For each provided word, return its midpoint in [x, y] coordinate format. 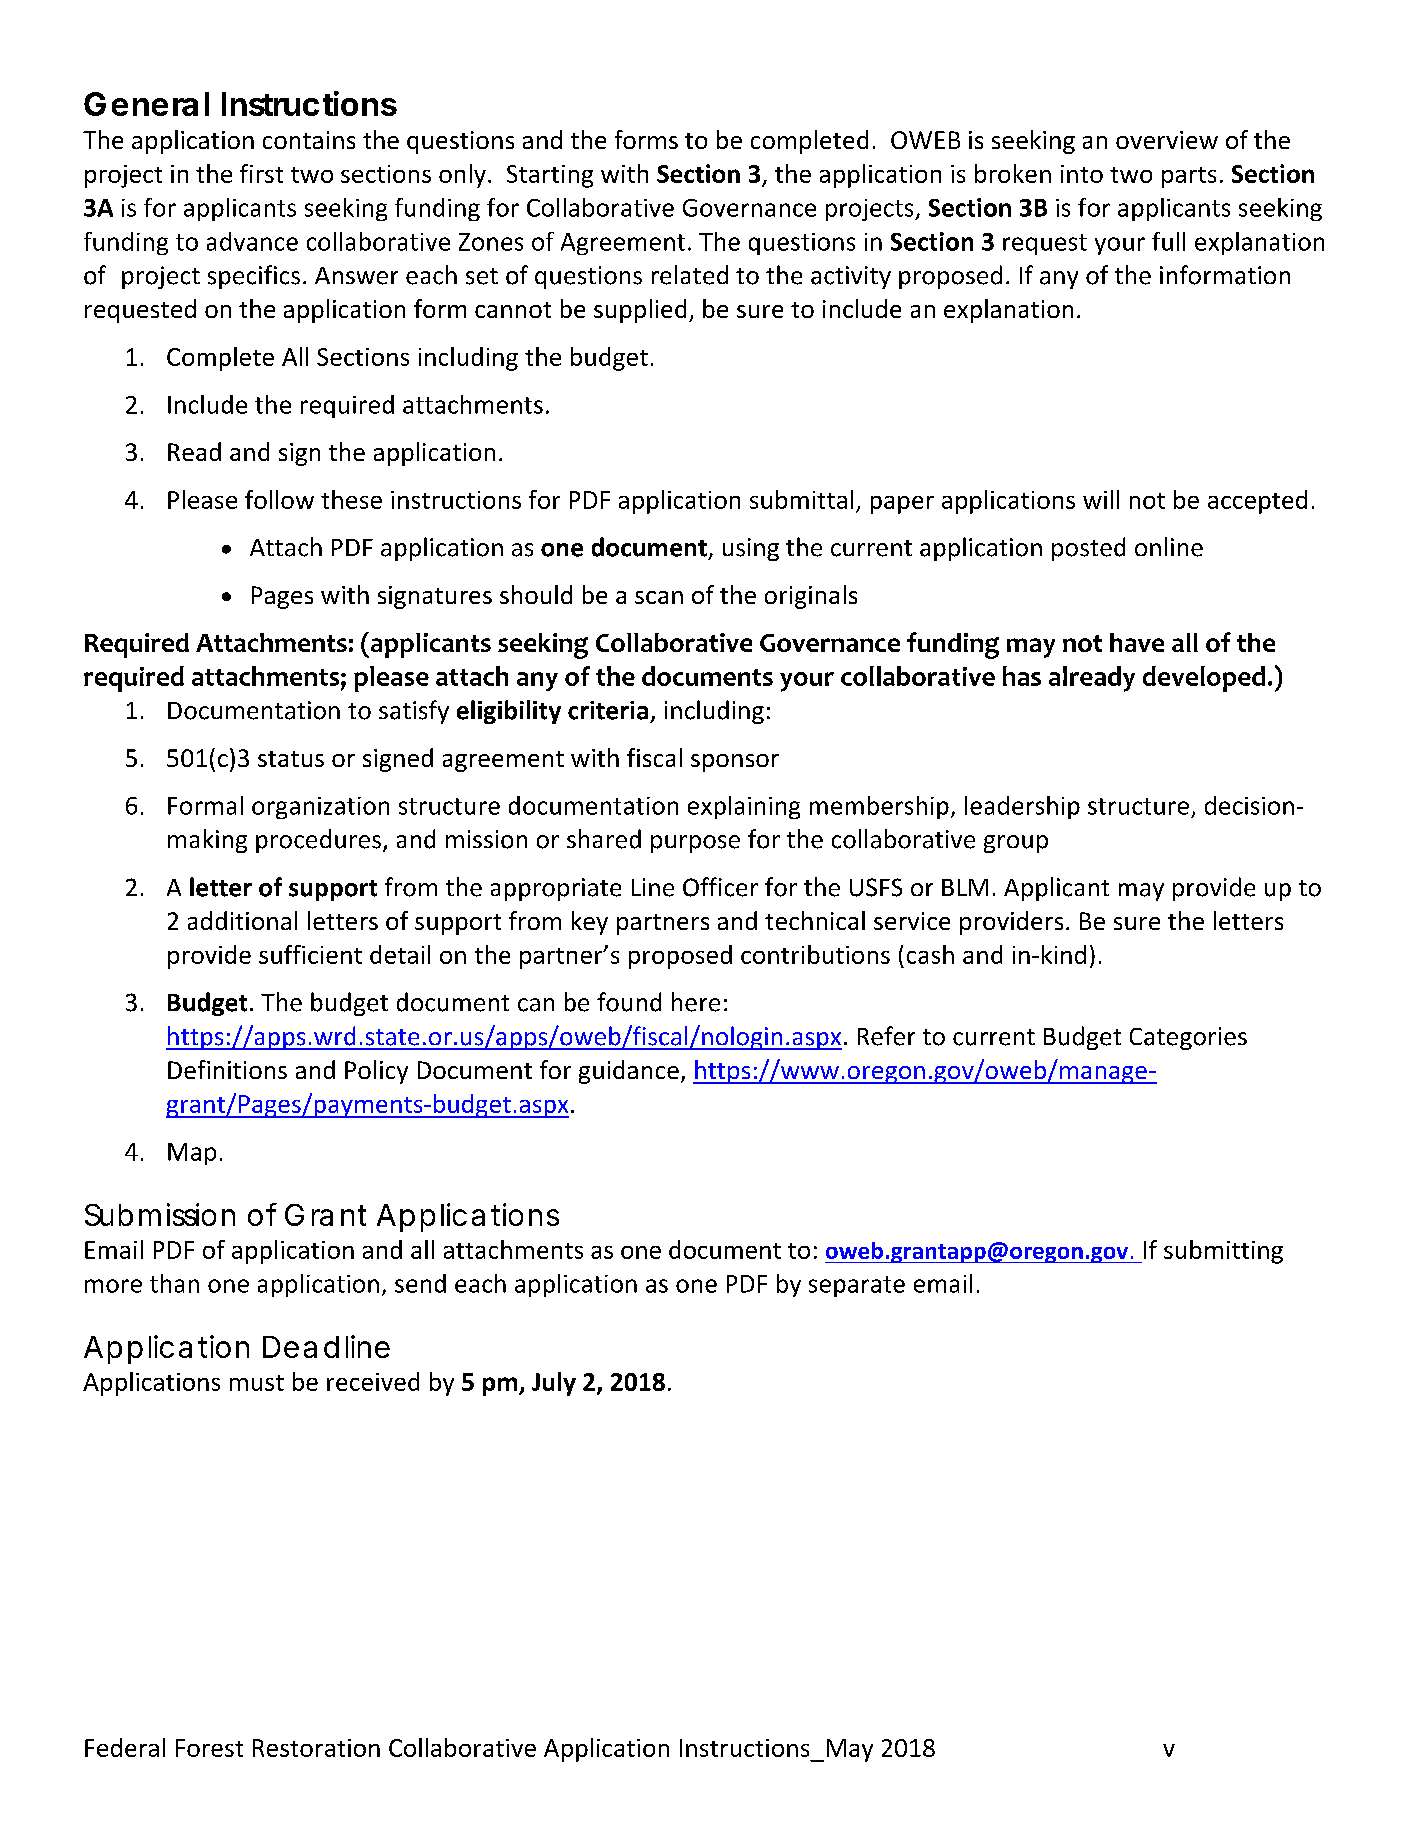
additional [242, 920]
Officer [720, 887]
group [1016, 844]
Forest [209, 1748]
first [261, 173]
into [1082, 174]
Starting [550, 176]
